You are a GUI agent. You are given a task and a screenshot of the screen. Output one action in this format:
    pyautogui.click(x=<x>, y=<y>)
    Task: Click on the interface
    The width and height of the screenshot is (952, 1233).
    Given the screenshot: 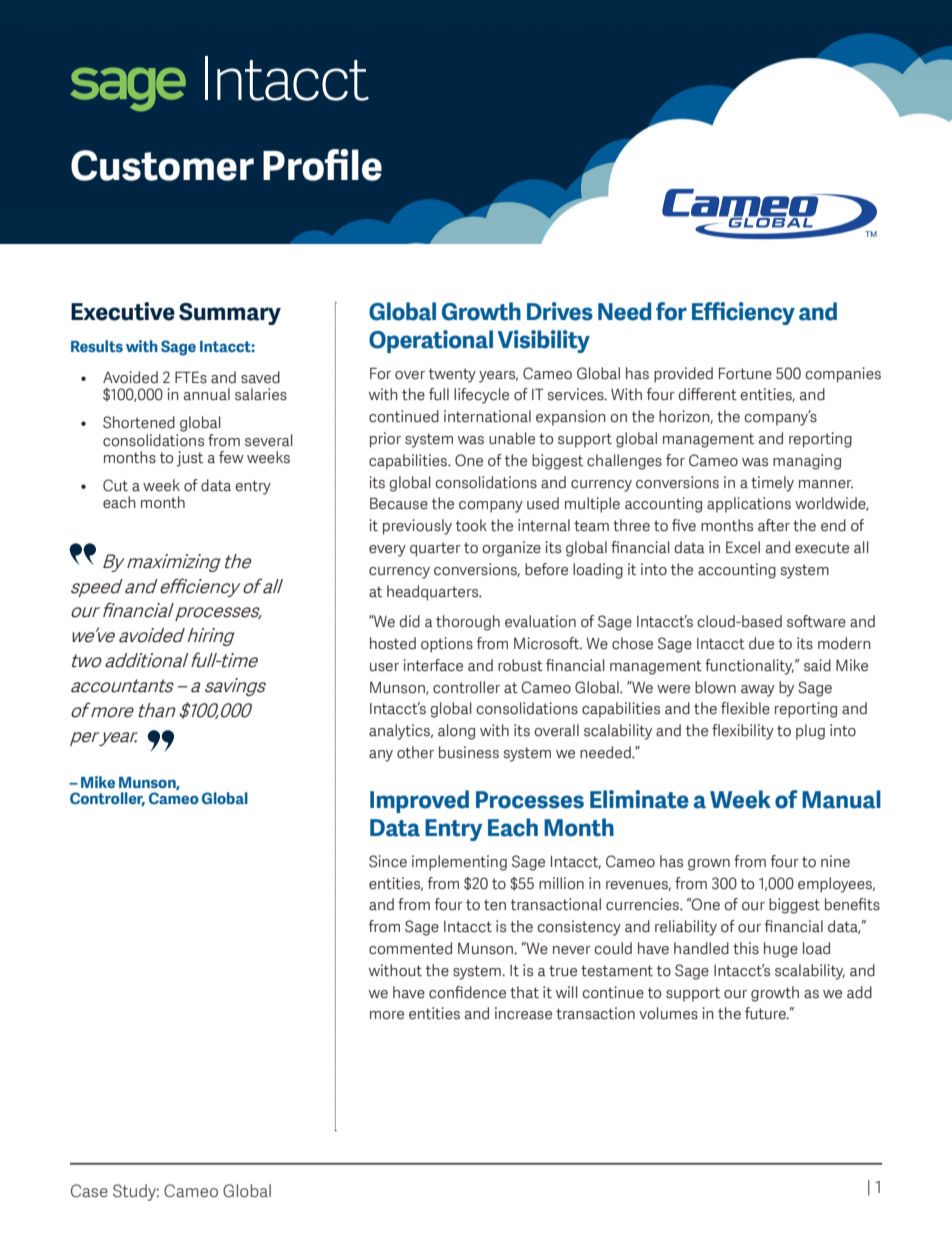 What is the action you would take?
    pyautogui.click(x=433, y=665)
